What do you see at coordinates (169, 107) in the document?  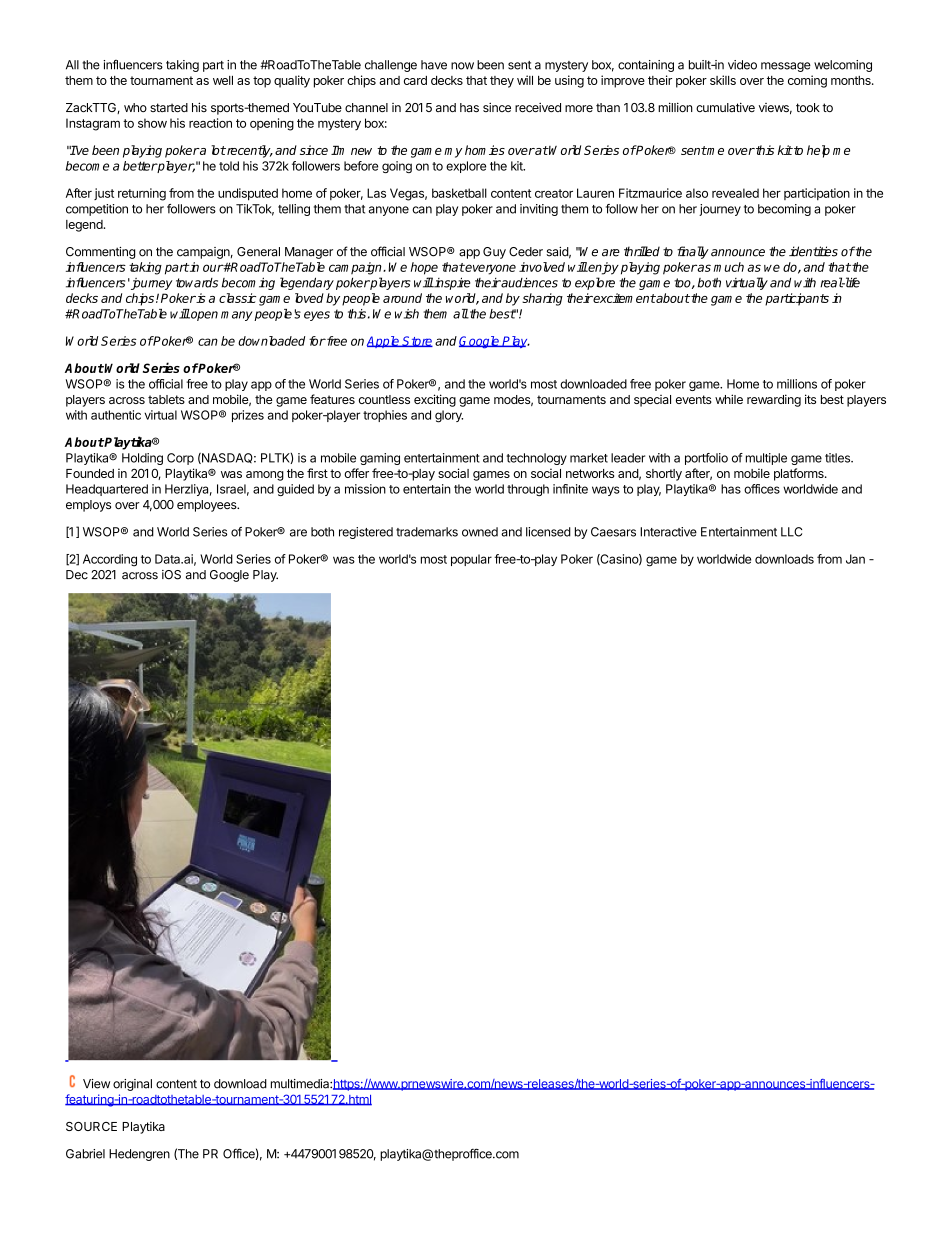 I see `started` at bounding box center [169, 107].
